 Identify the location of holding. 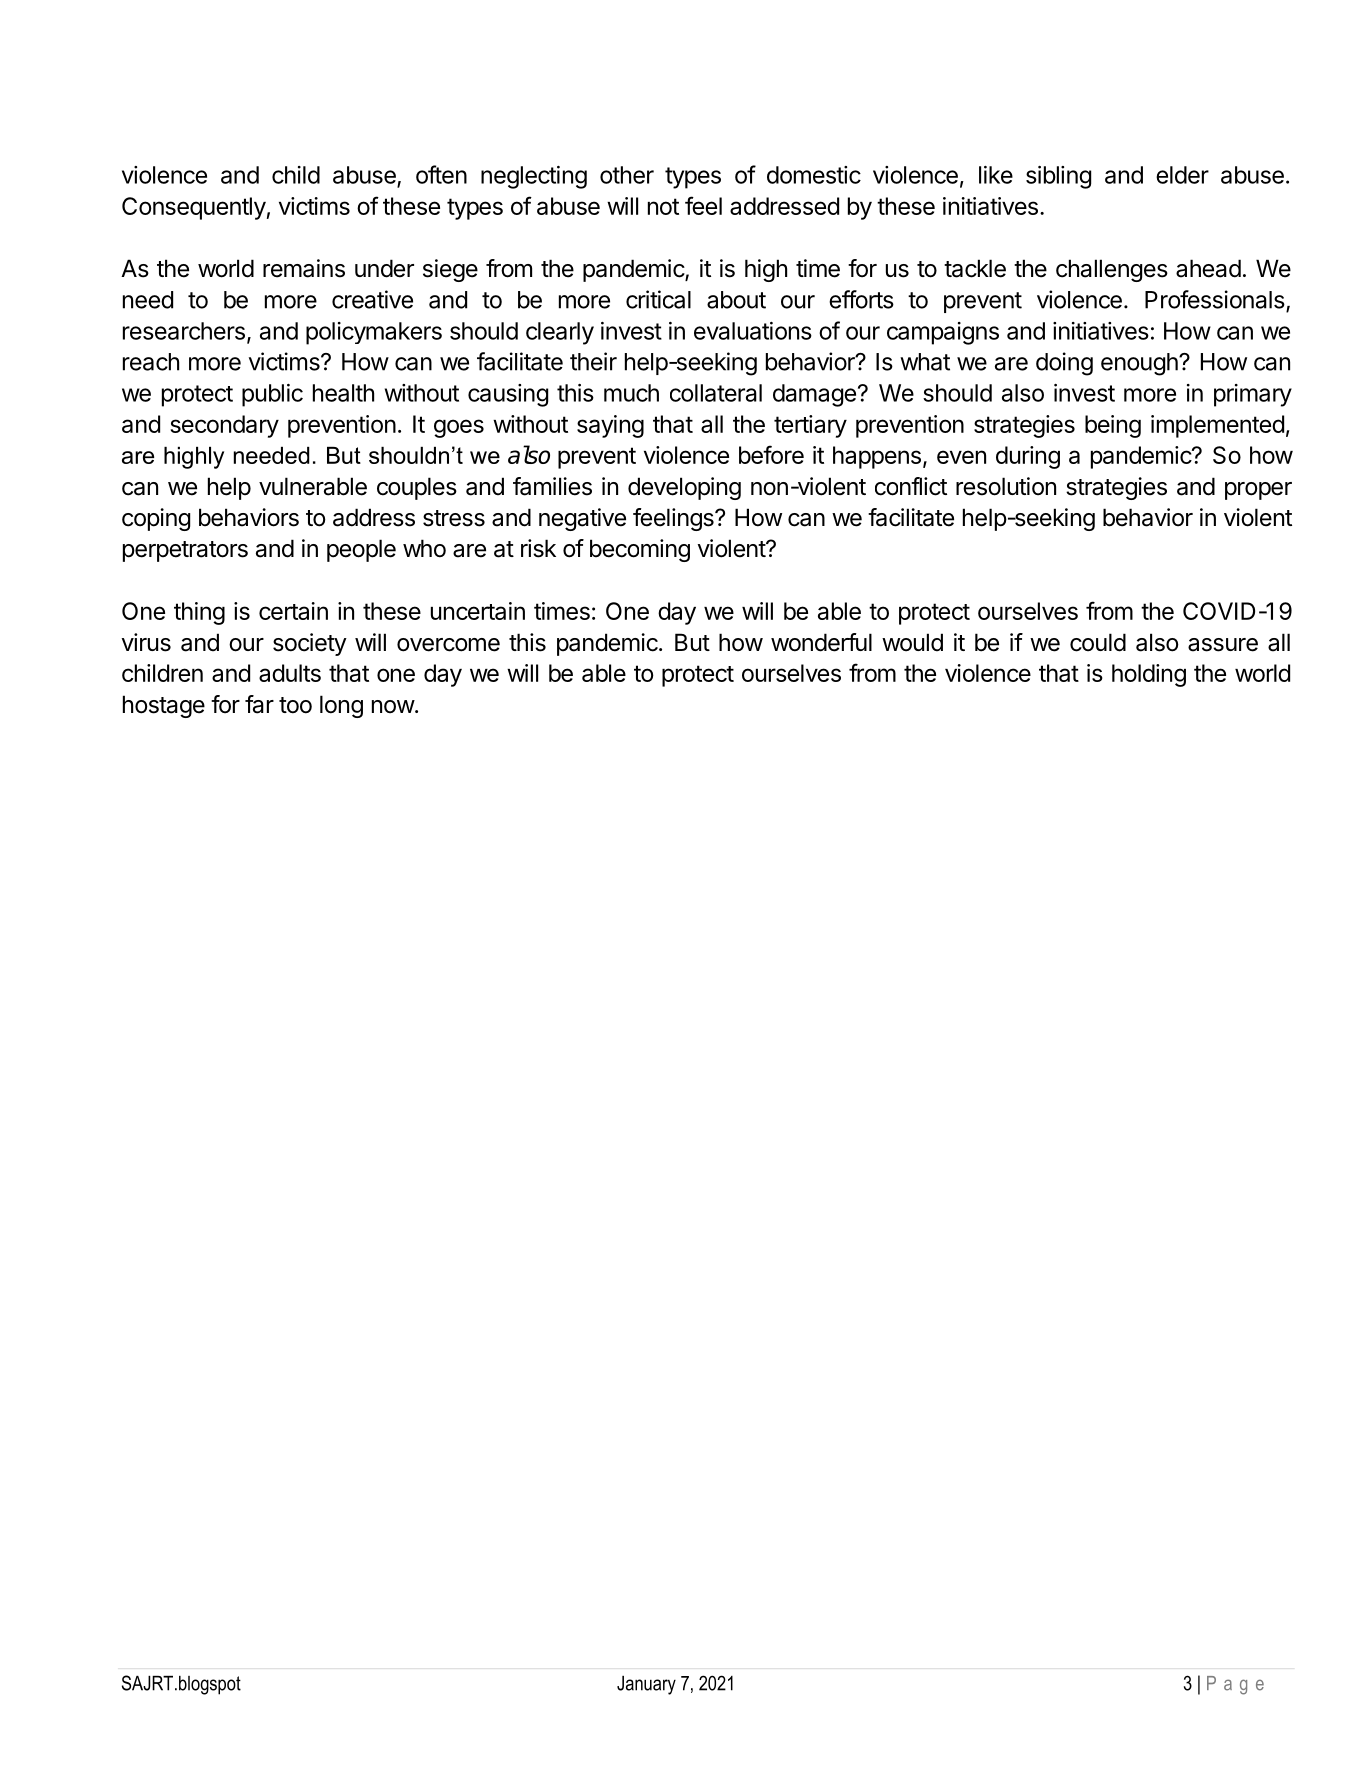
(1149, 675).
